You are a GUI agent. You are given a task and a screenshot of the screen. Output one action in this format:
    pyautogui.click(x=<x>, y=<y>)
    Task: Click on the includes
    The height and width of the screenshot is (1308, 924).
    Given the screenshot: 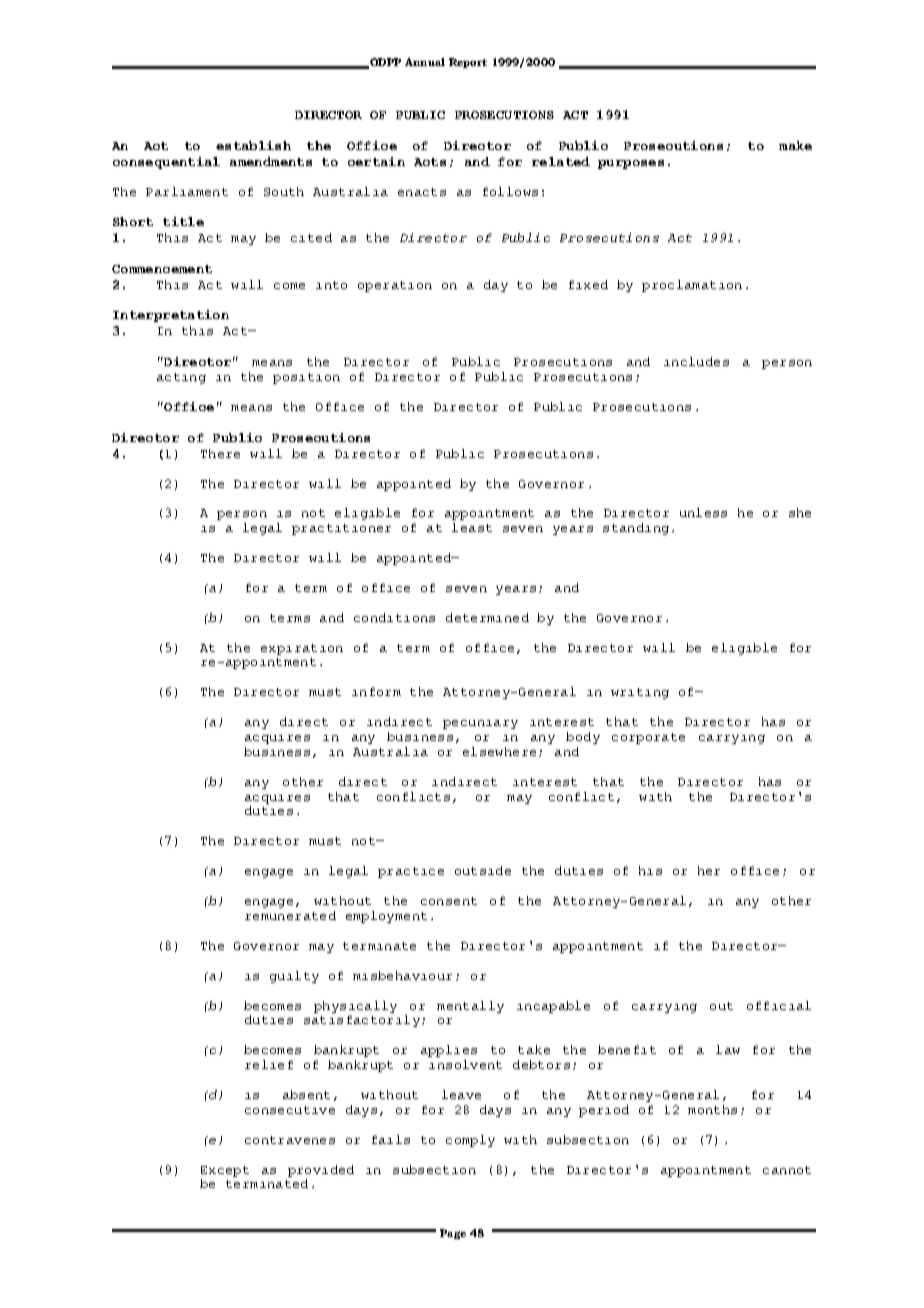 What is the action you would take?
    pyautogui.click(x=696, y=361)
